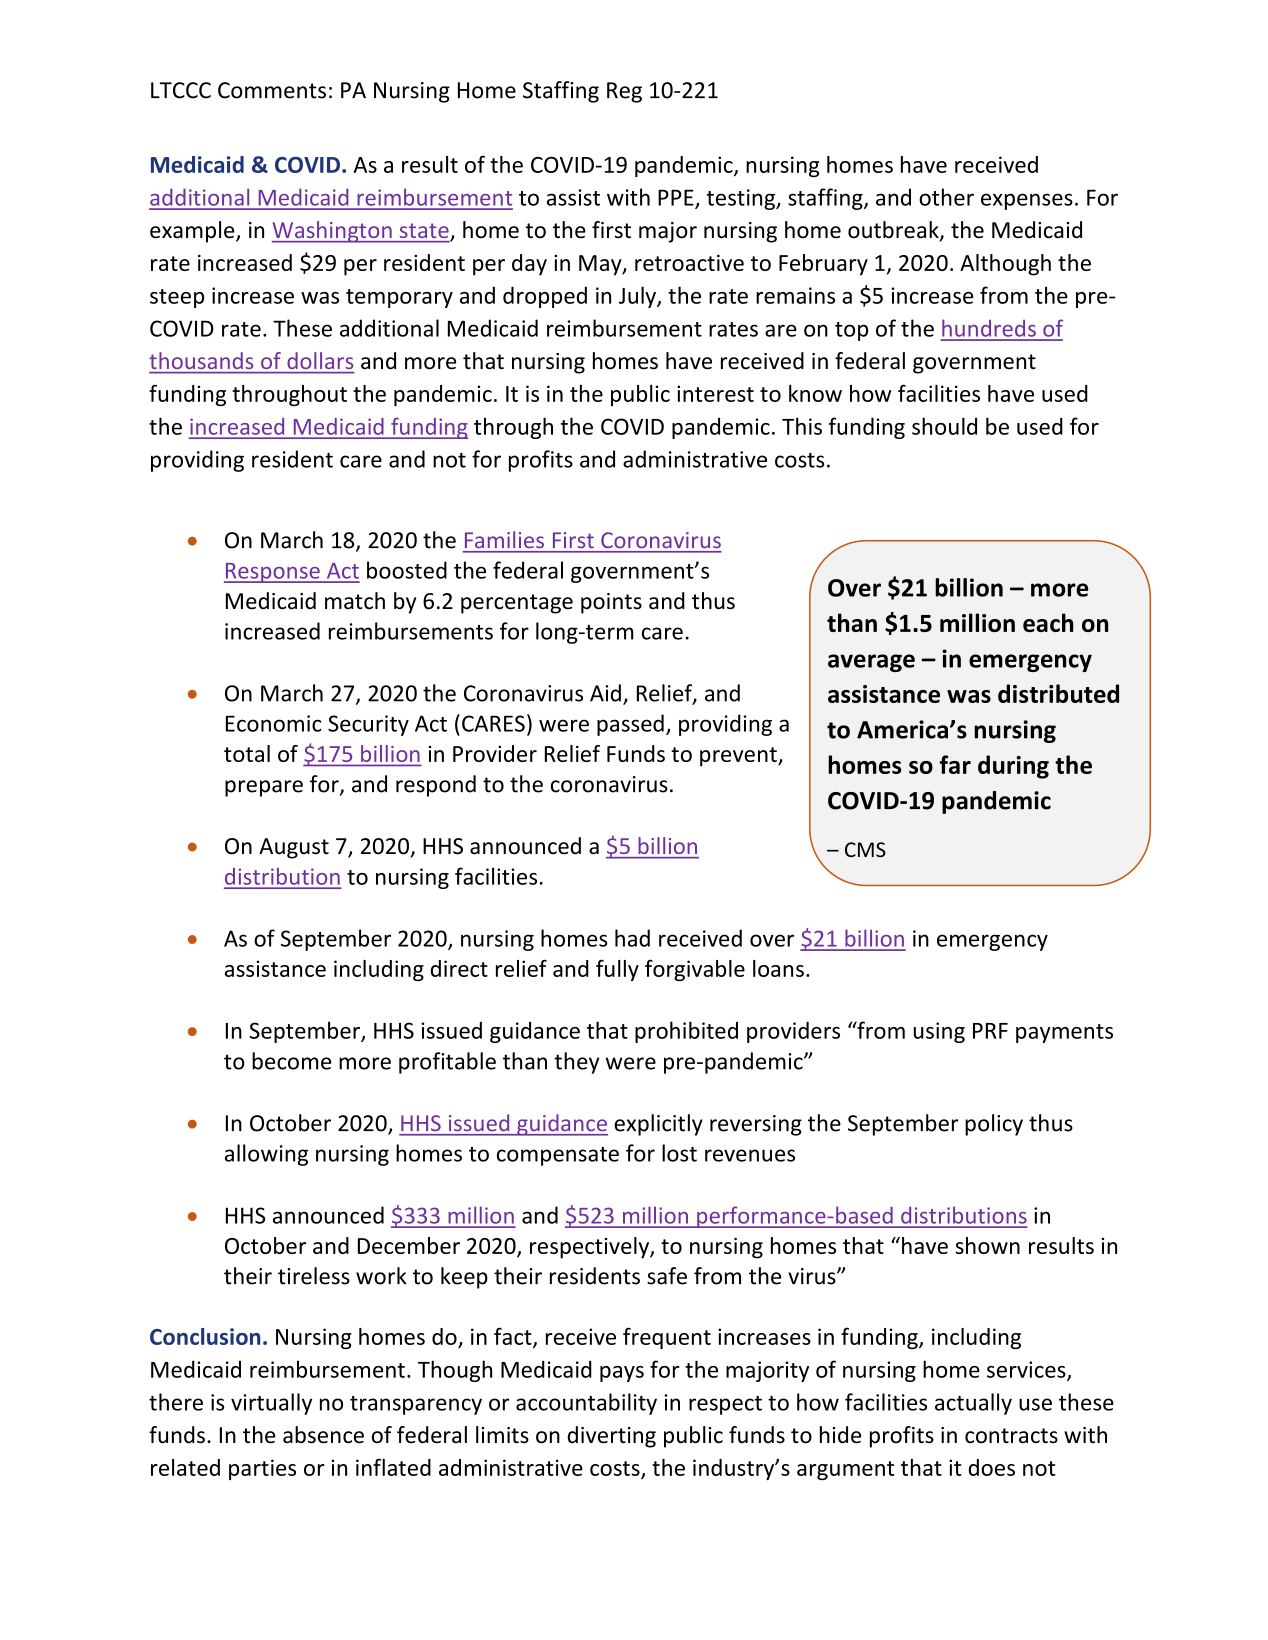 The width and height of the document is (1268, 1640). What do you see at coordinates (955, 764) in the document?
I see `far` at bounding box center [955, 764].
